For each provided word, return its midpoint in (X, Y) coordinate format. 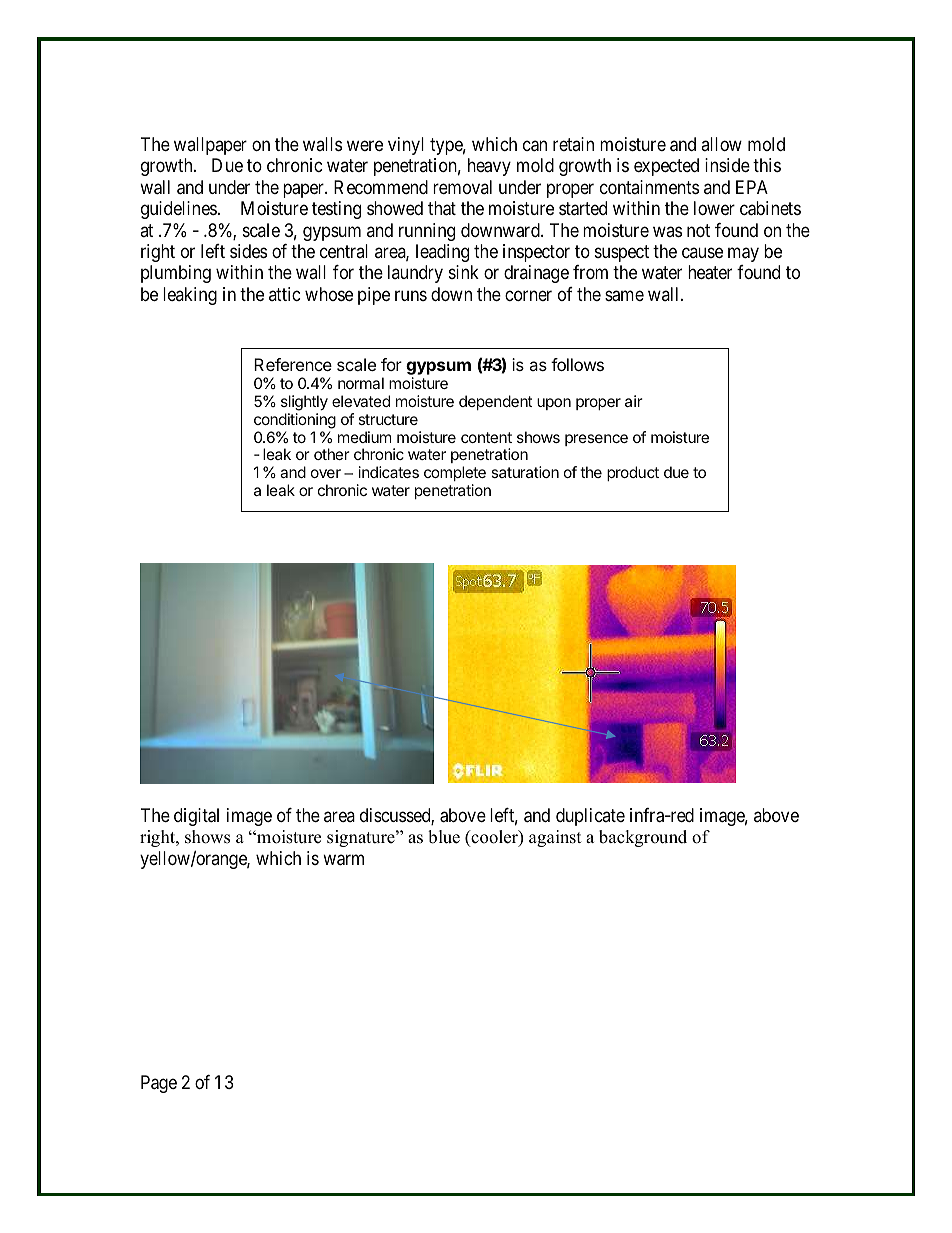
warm (343, 860)
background (643, 838)
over (326, 473)
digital (196, 817)
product (633, 473)
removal (462, 187)
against (555, 838)
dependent (495, 402)
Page (159, 1084)
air (634, 401)
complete (455, 475)
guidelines (179, 210)
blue (444, 837)
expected (666, 167)
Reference (293, 364)
